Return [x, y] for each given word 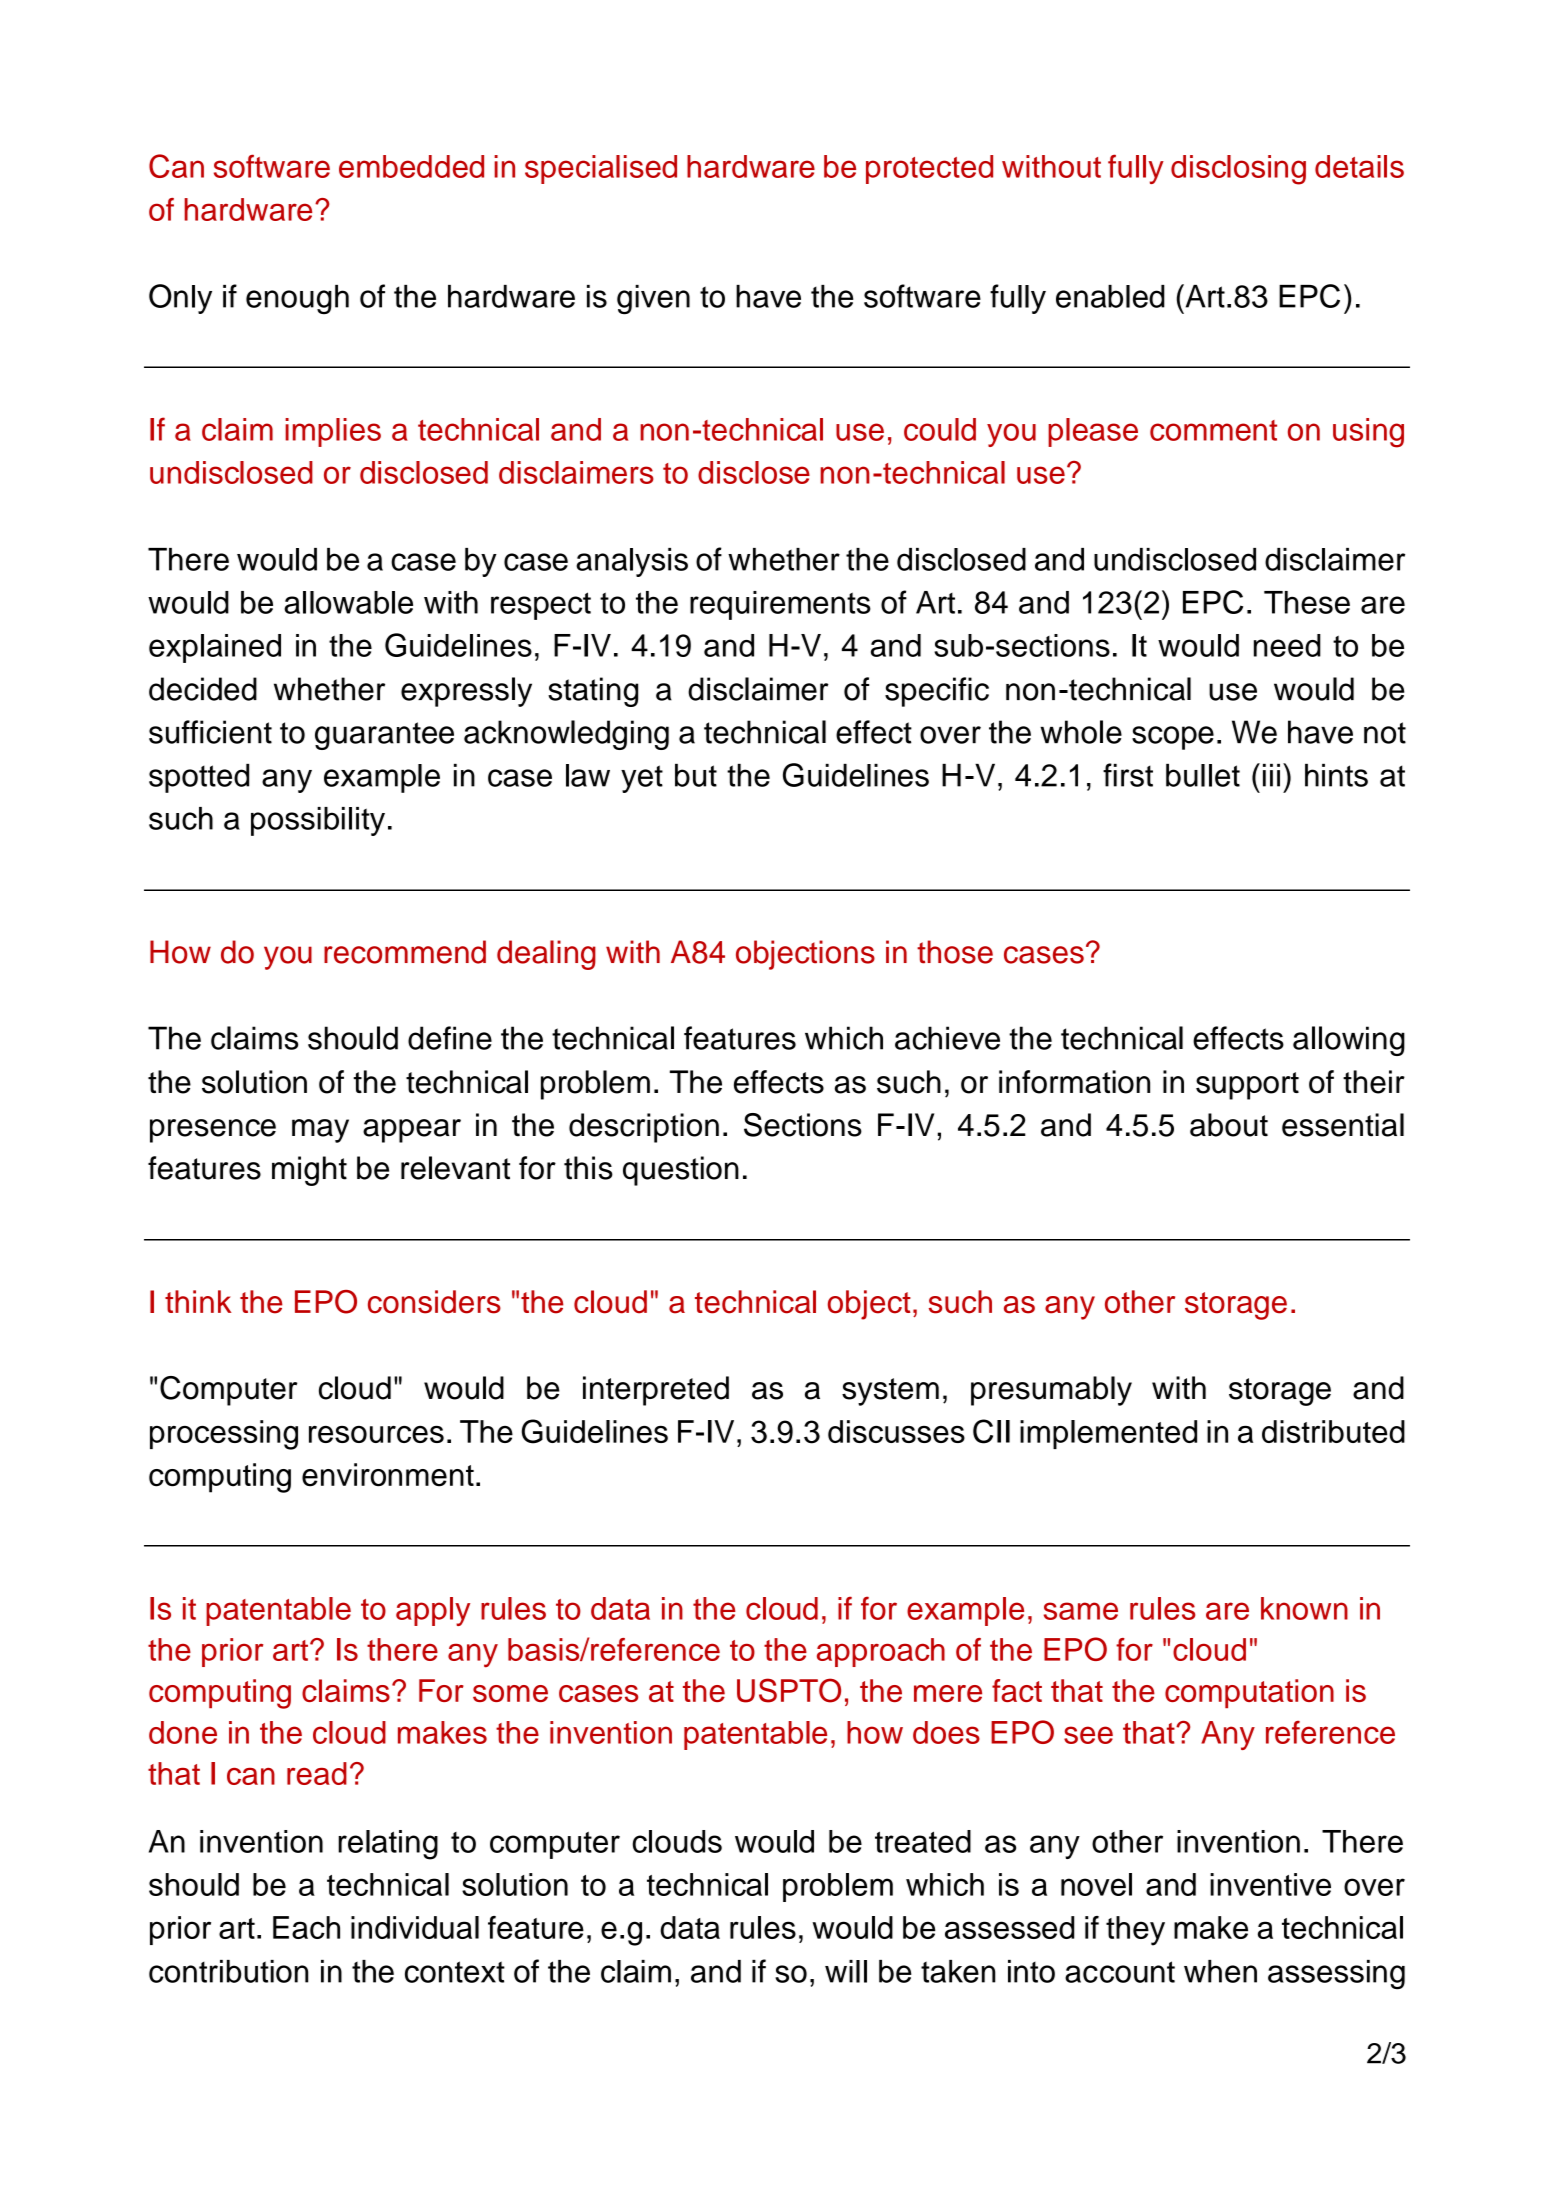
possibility [318, 821]
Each [306, 1927]
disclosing [1238, 170]
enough [297, 300]
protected [929, 169]
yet [642, 779]
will [846, 1971]
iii [1271, 775]
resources [376, 1434]
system [890, 1392]
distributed [1333, 1431]
